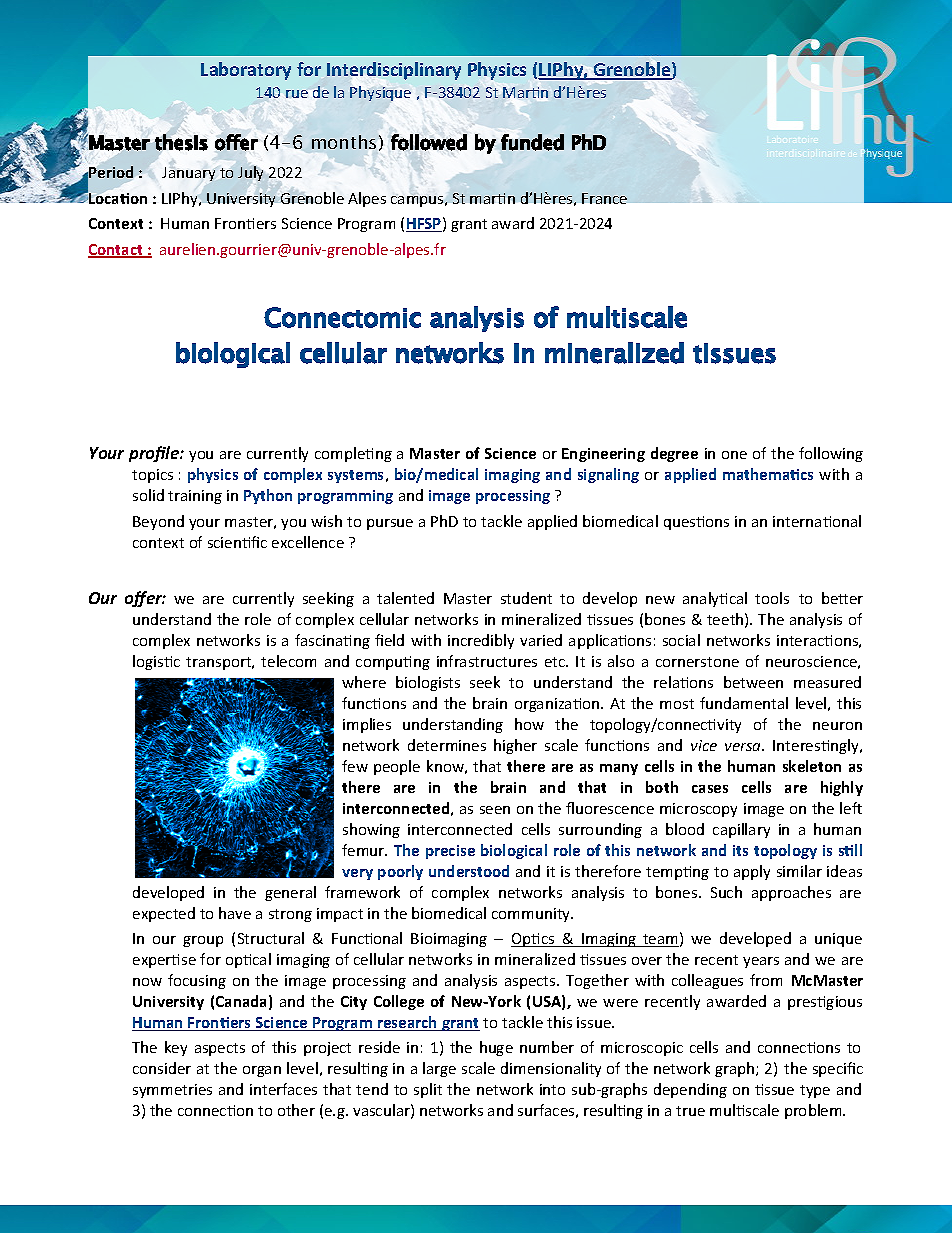 The image size is (952, 1233). I want to click on mathematics, so click(768, 474).
